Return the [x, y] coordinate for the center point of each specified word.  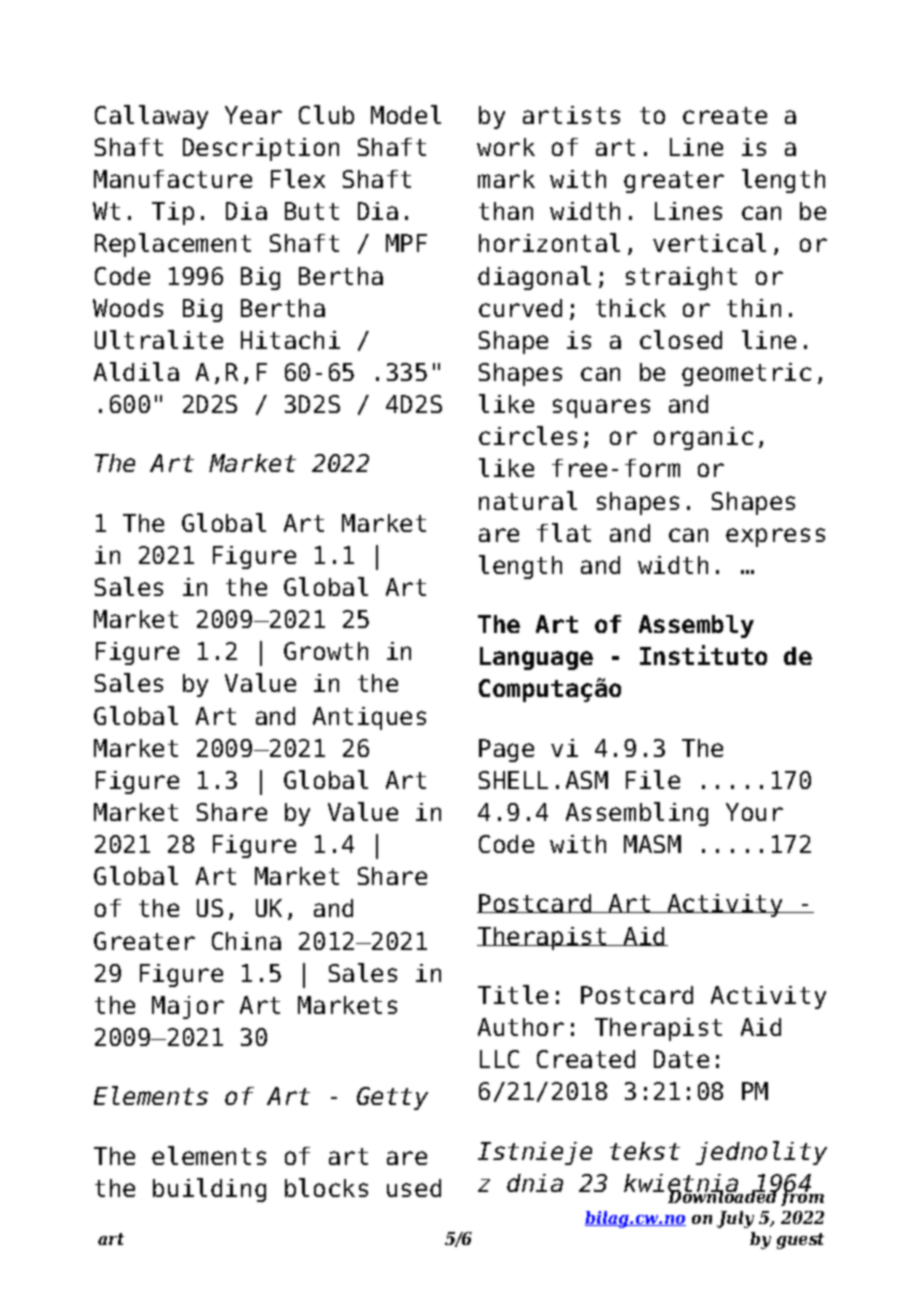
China [246, 941]
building [209, 1190]
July [735, 1219]
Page [506, 750]
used [414, 1188]
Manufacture [173, 179]
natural [528, 500]
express [775, 537]
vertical [709, 242]
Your [754, 812]
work [506, 147]
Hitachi [290, 340]
